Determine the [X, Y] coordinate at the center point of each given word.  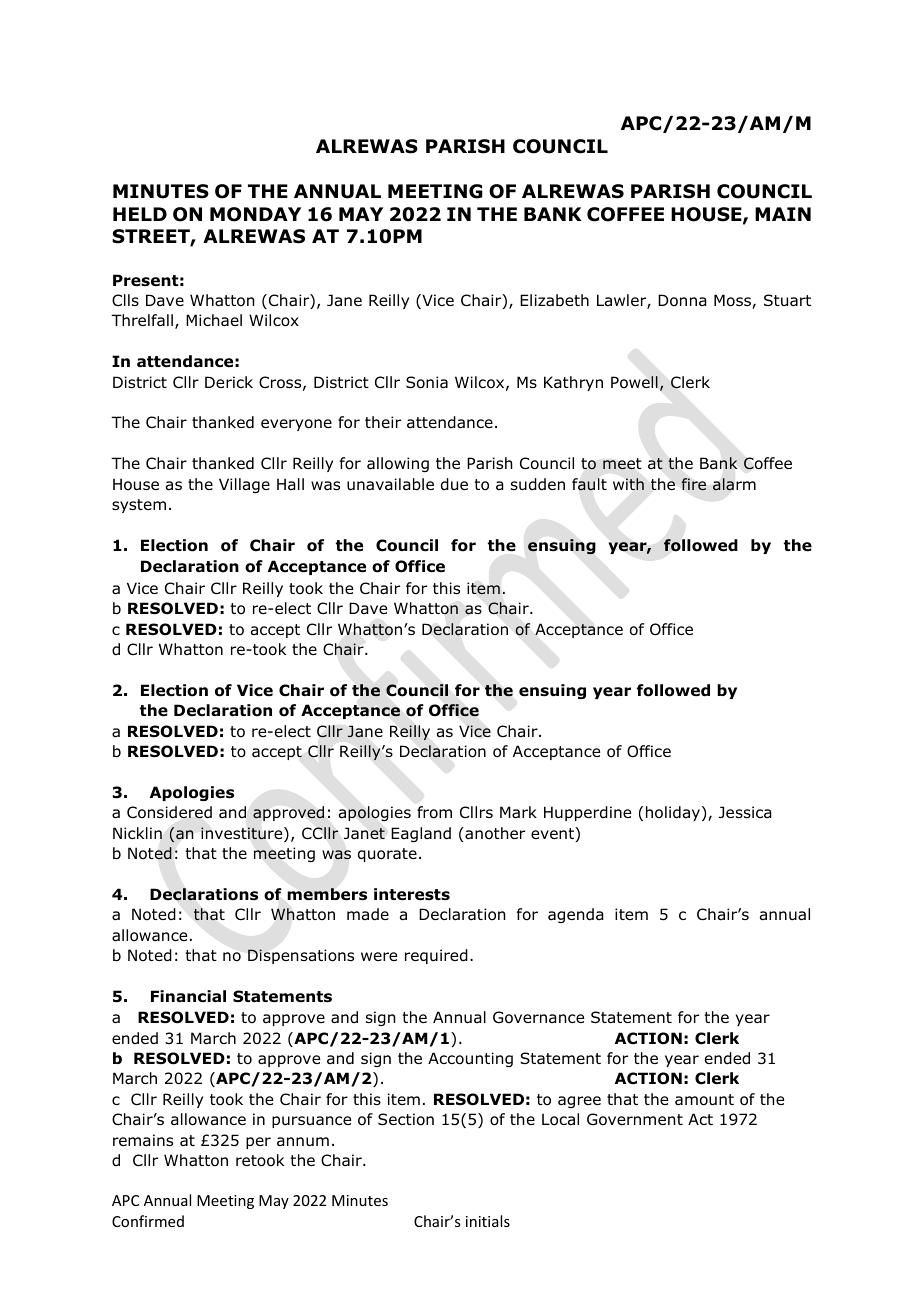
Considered [169, 812]
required [436, 956]
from [434, 812]
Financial [188, 996]
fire [693, 484]
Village [244, 485]
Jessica [745, 812]
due [454, 484]
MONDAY [255, 214]
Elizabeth [554, 300]
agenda [576, 915]
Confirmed [148, 1221]
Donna [682, 300]
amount [704, 1100]
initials [488, 1221]
